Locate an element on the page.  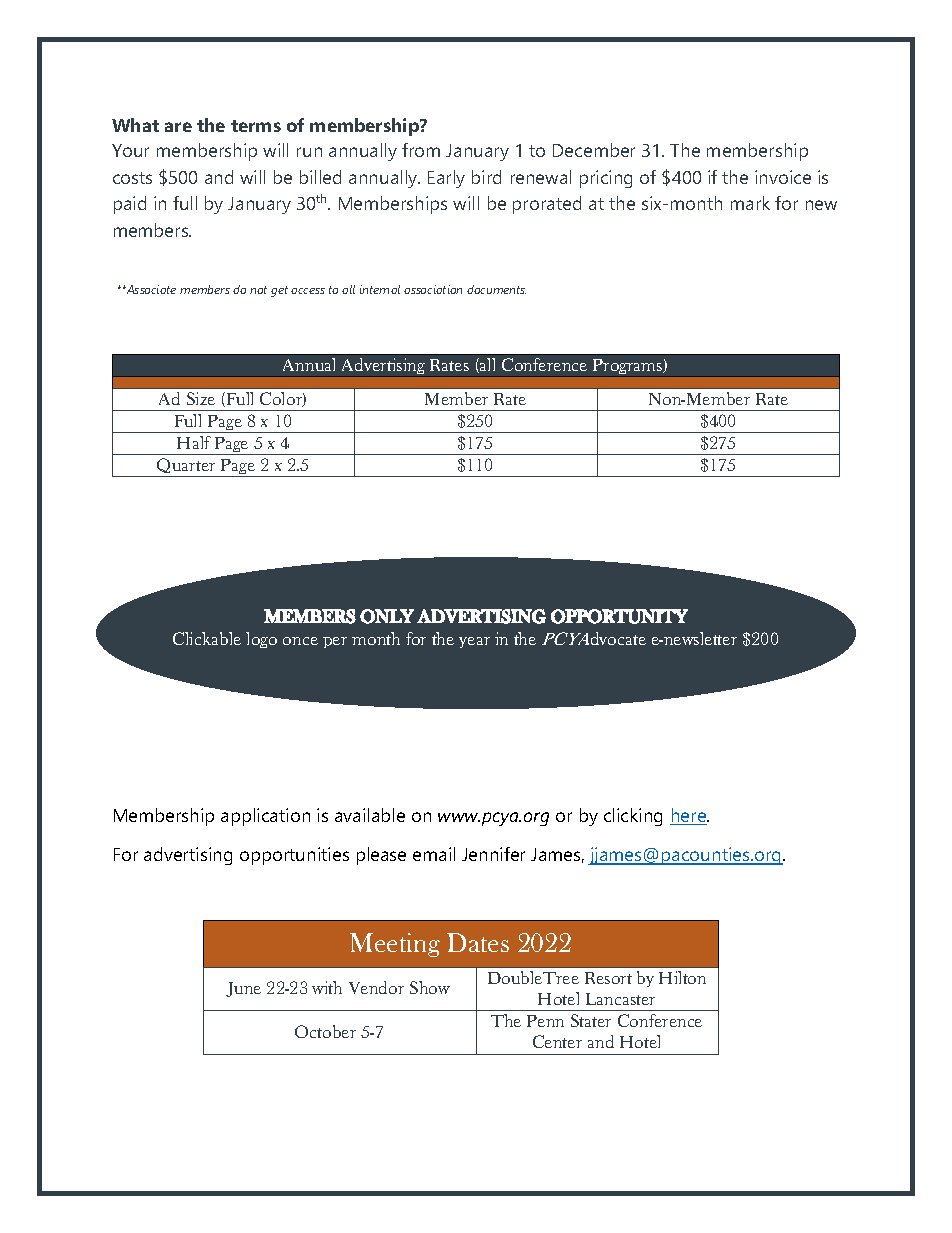
Half is located at coordinates (194, 442).
